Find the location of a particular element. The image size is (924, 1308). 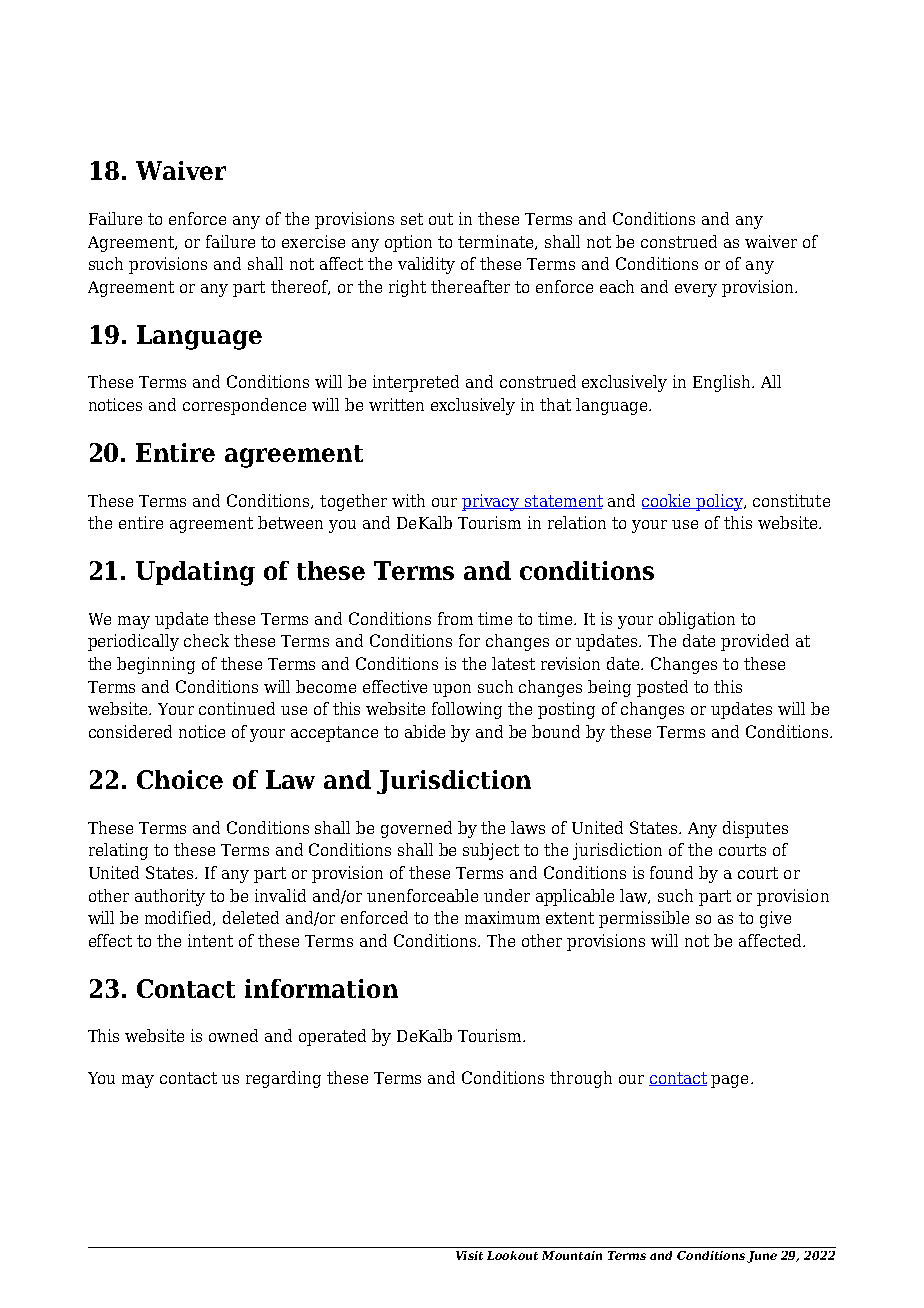

continued is located at coordinates (237, 708).
